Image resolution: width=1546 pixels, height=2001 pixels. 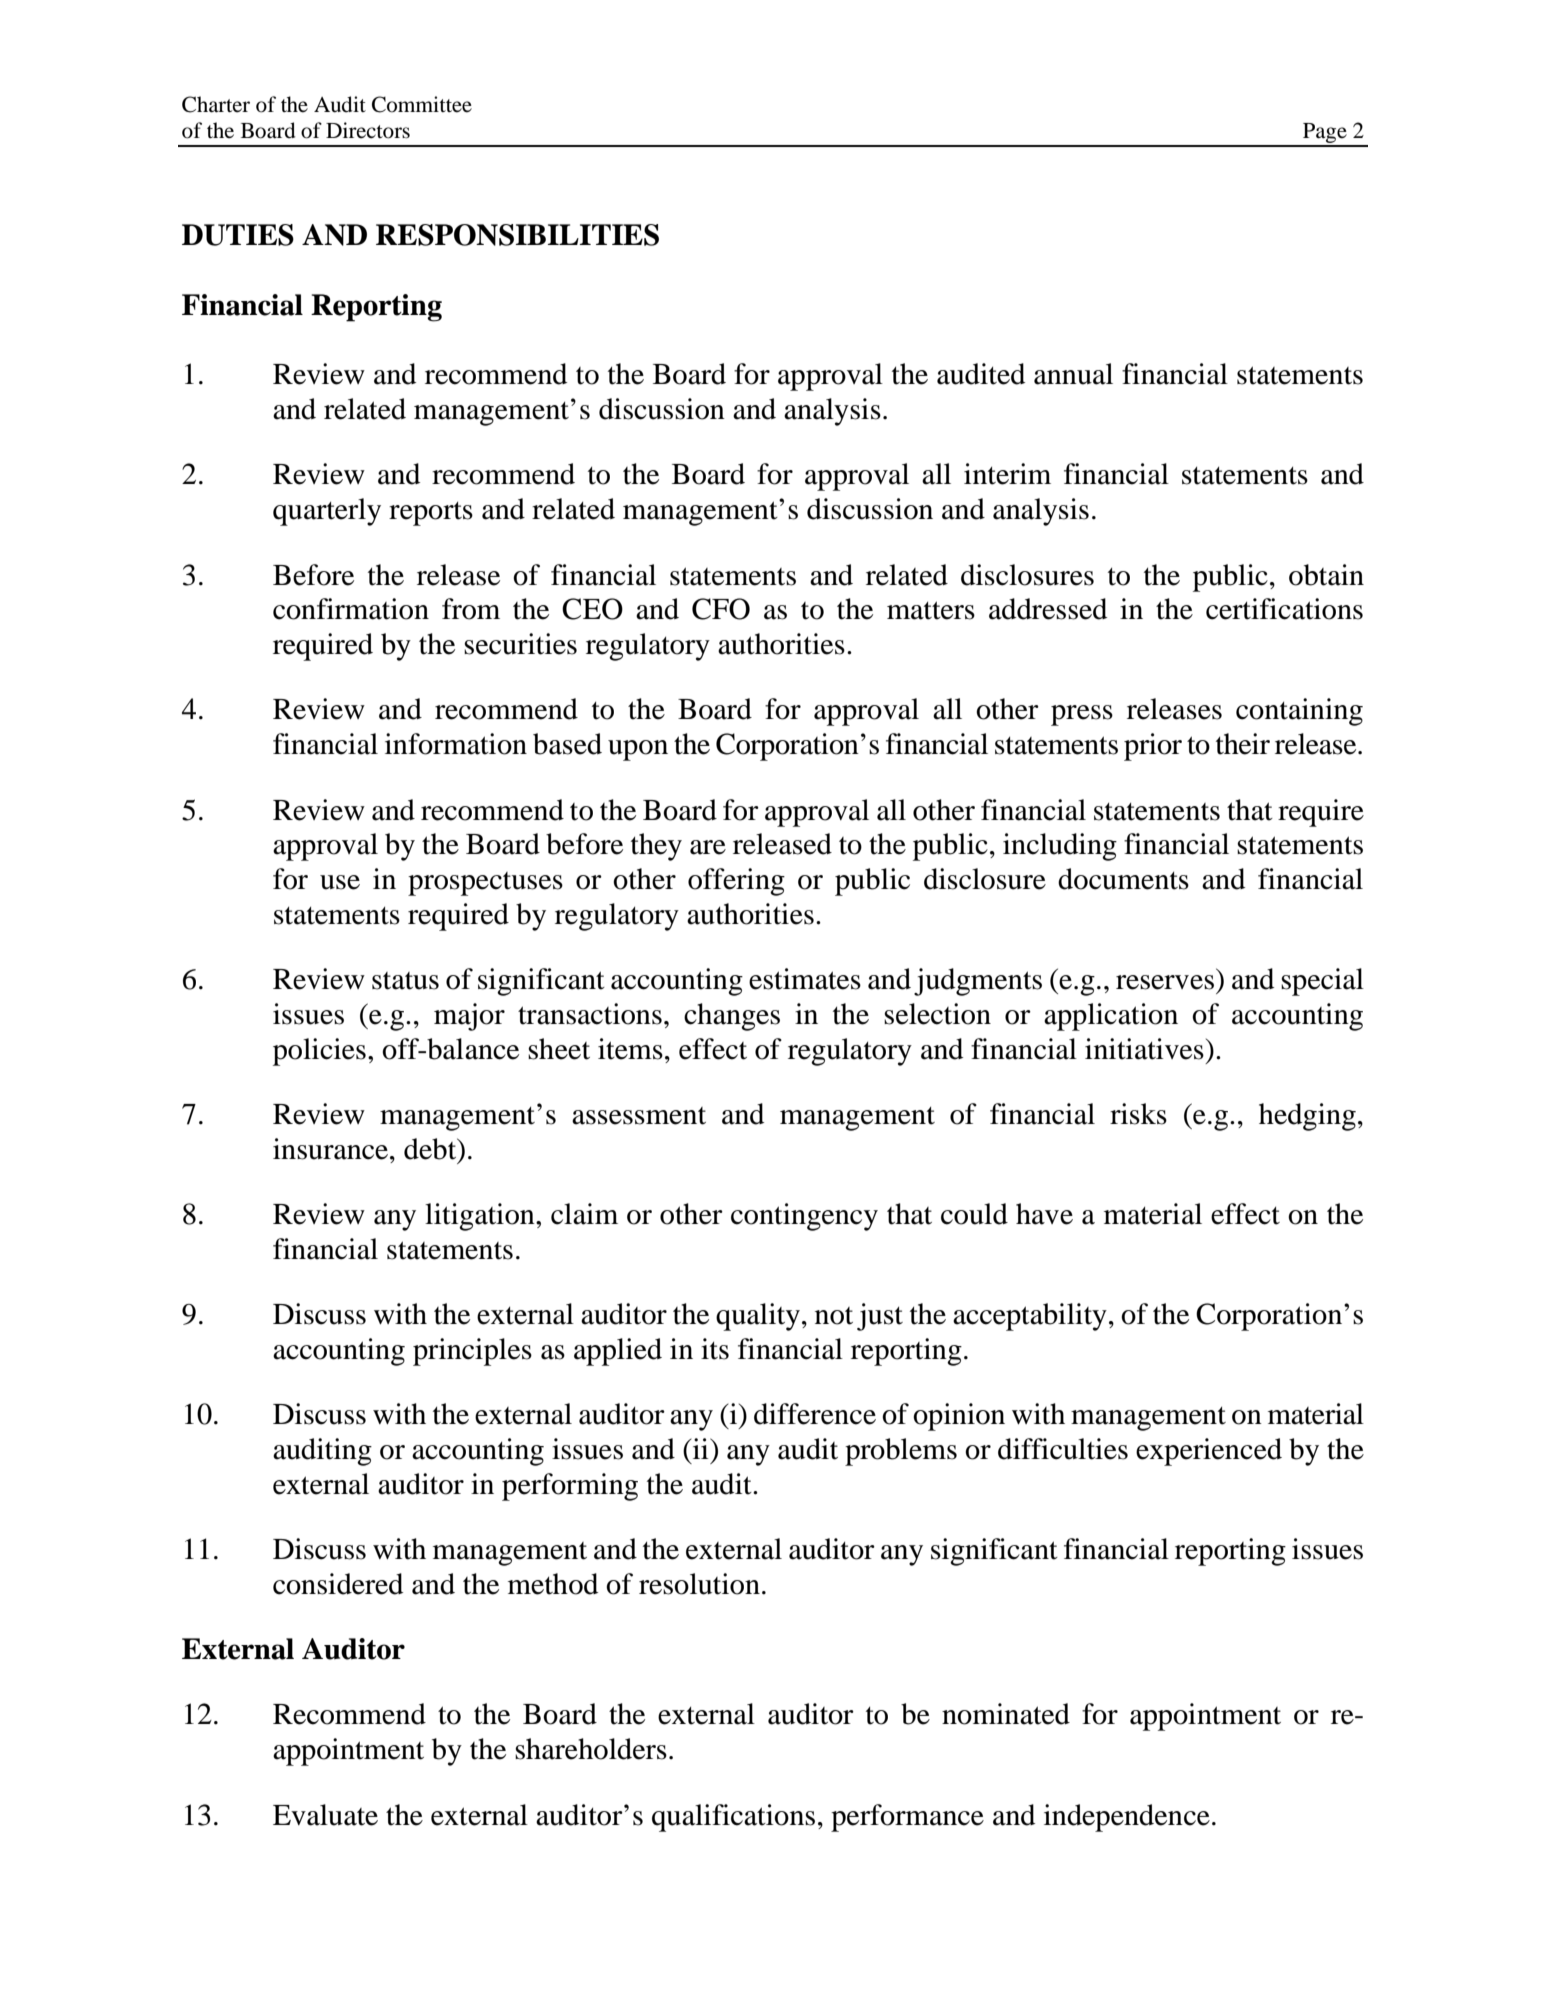 I want to click on Page, so click(x=1325, y=134).
